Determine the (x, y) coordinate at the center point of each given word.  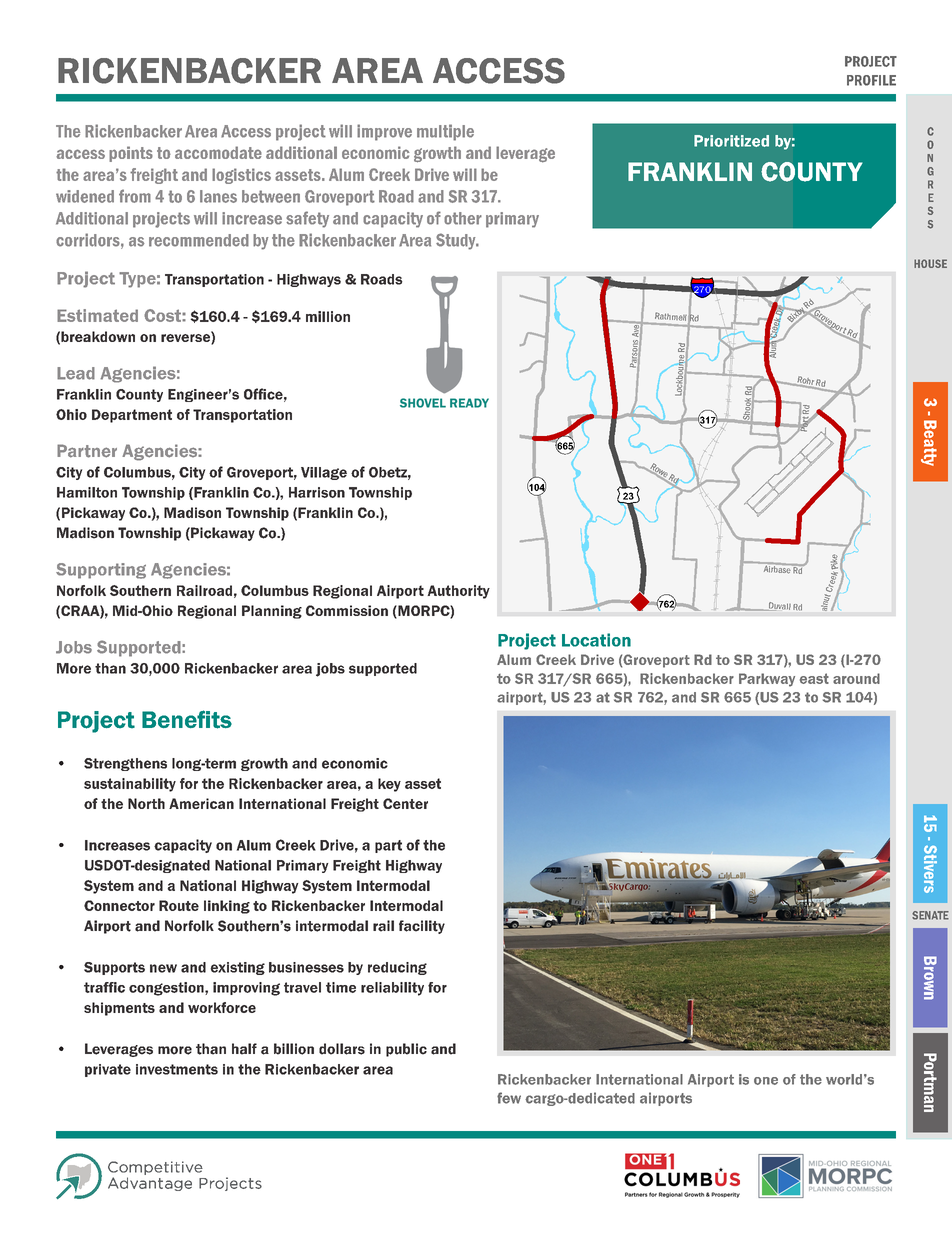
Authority (458, 592)
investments (177, 1069)
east (814, 678)
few (509, 1098)
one (766, 1081)
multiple (445, 132)
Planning (272, 612)
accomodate (218, 152)
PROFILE (871, 80)
